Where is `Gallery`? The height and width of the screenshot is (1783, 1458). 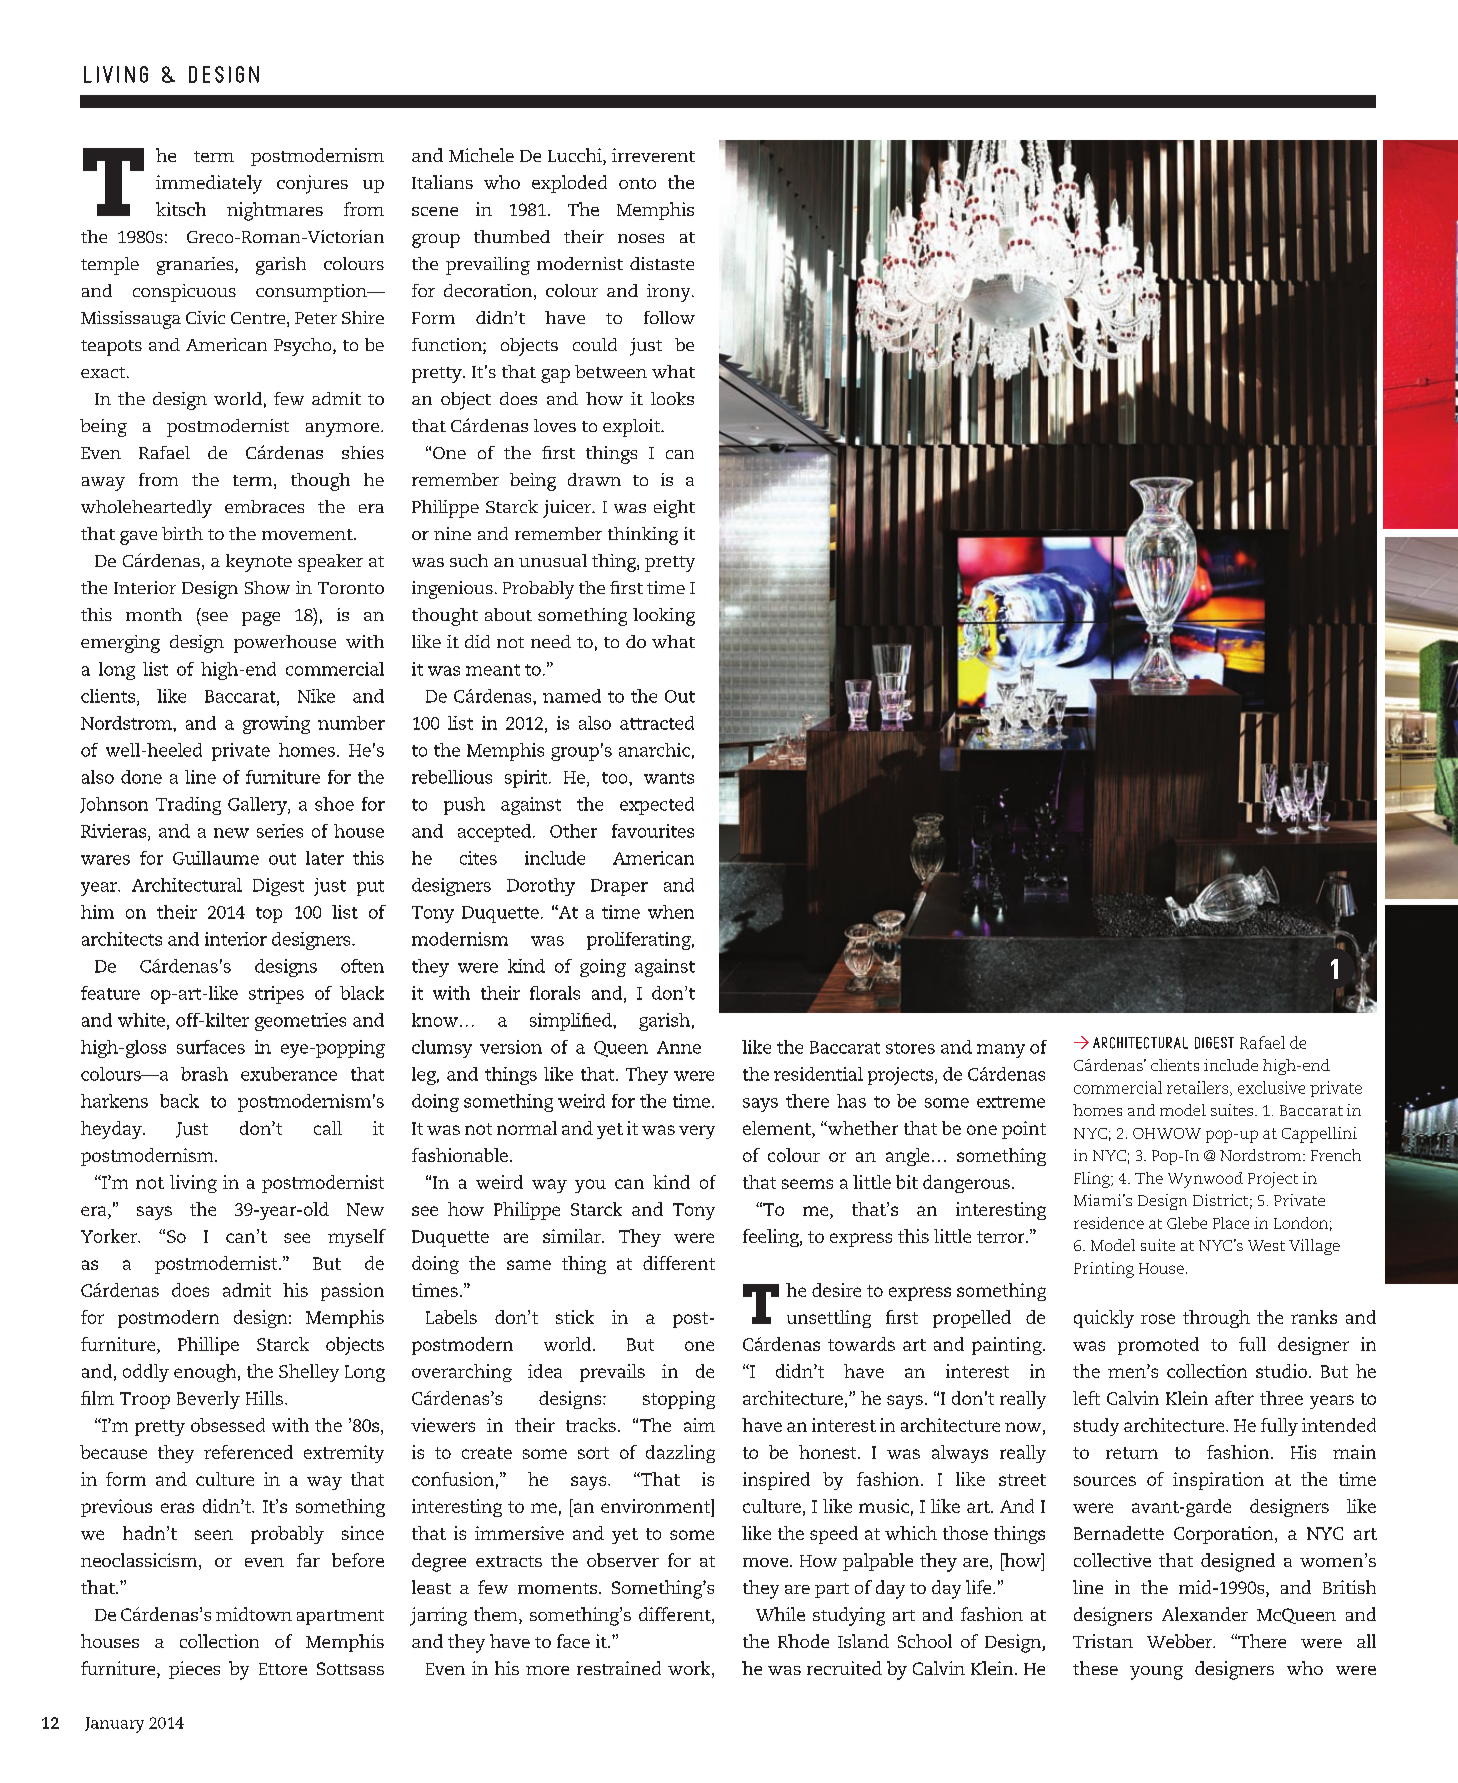
Gallery is located at coordinates (258, 806).
